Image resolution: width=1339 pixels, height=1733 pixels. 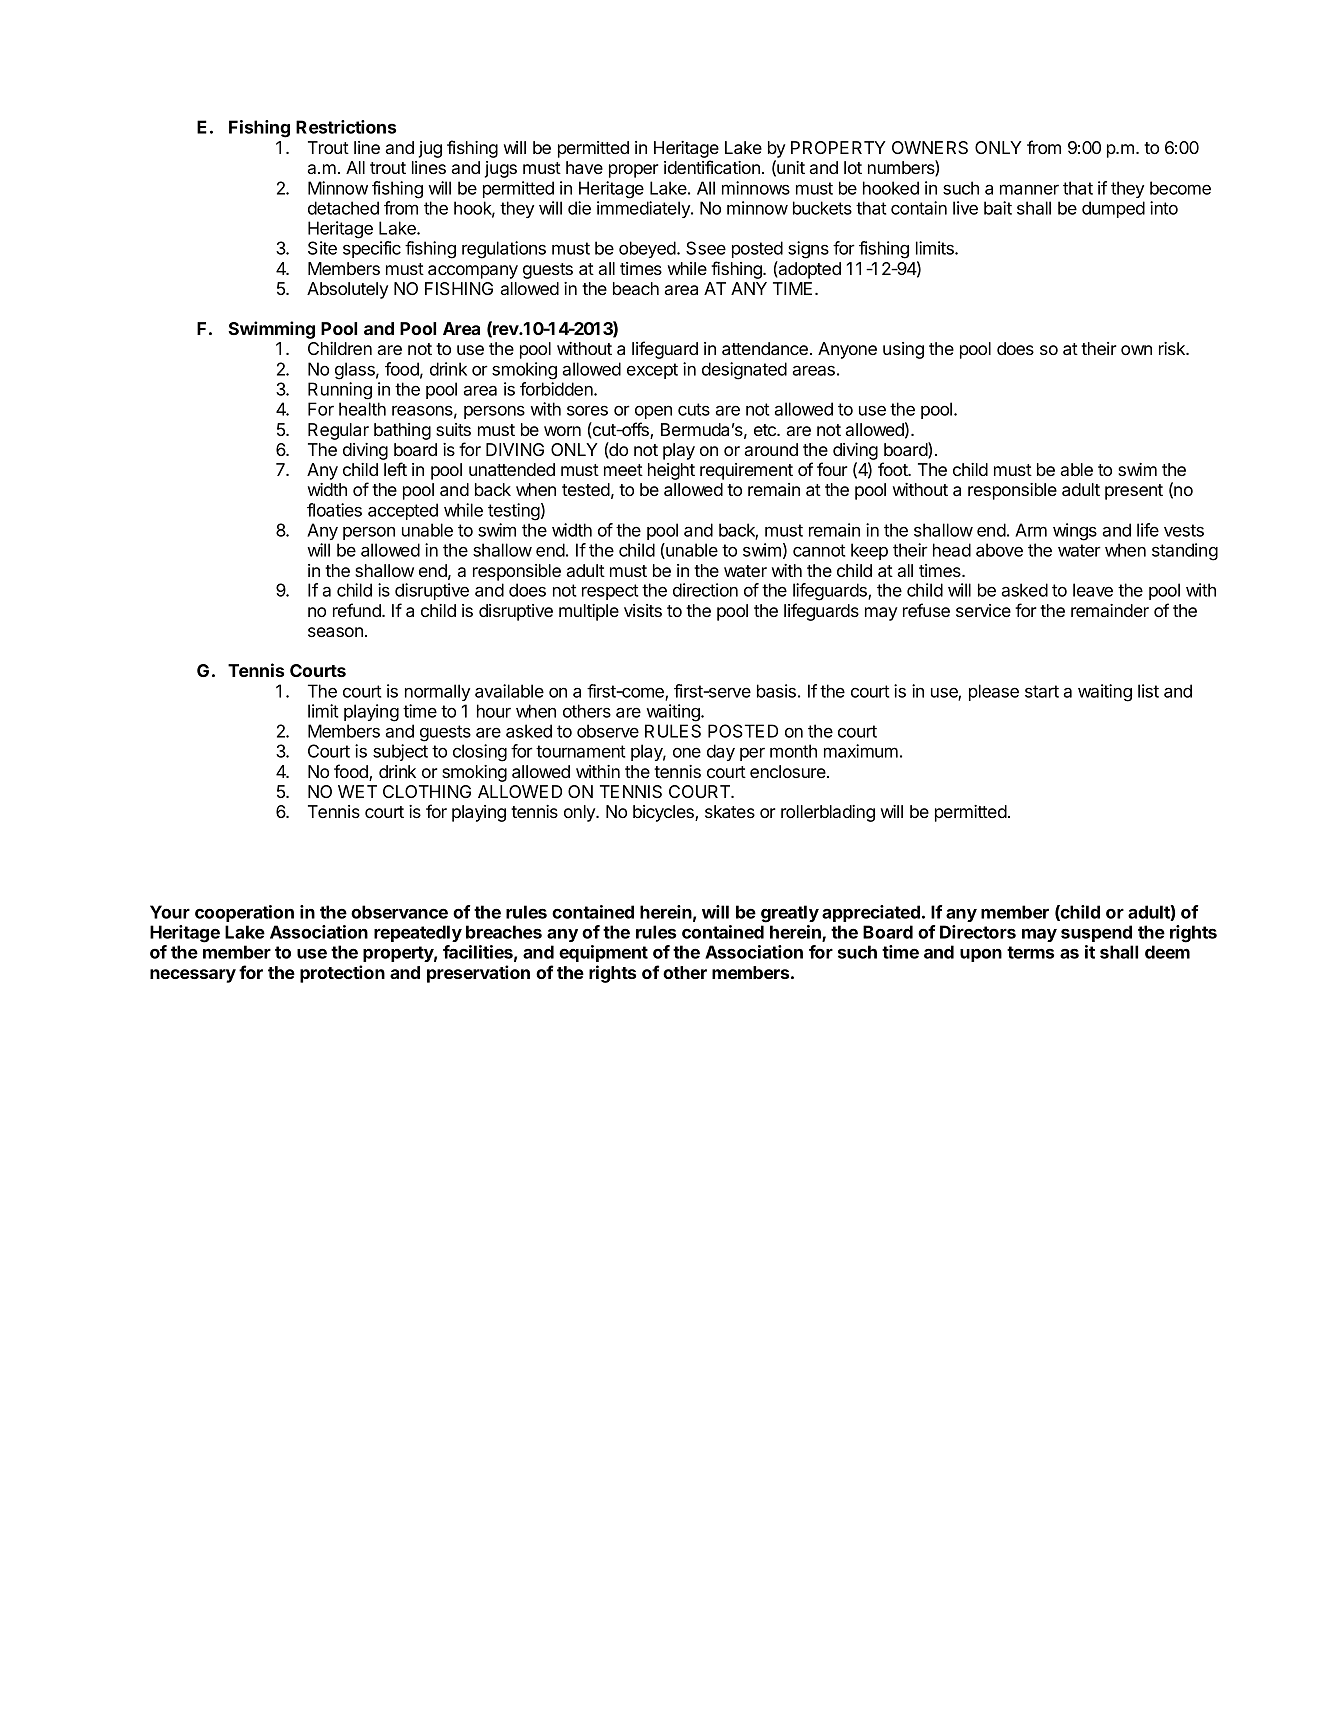 What do you see at coordinates (721, 752) in the image?
I see `day` at bounding box center [721, 752].
